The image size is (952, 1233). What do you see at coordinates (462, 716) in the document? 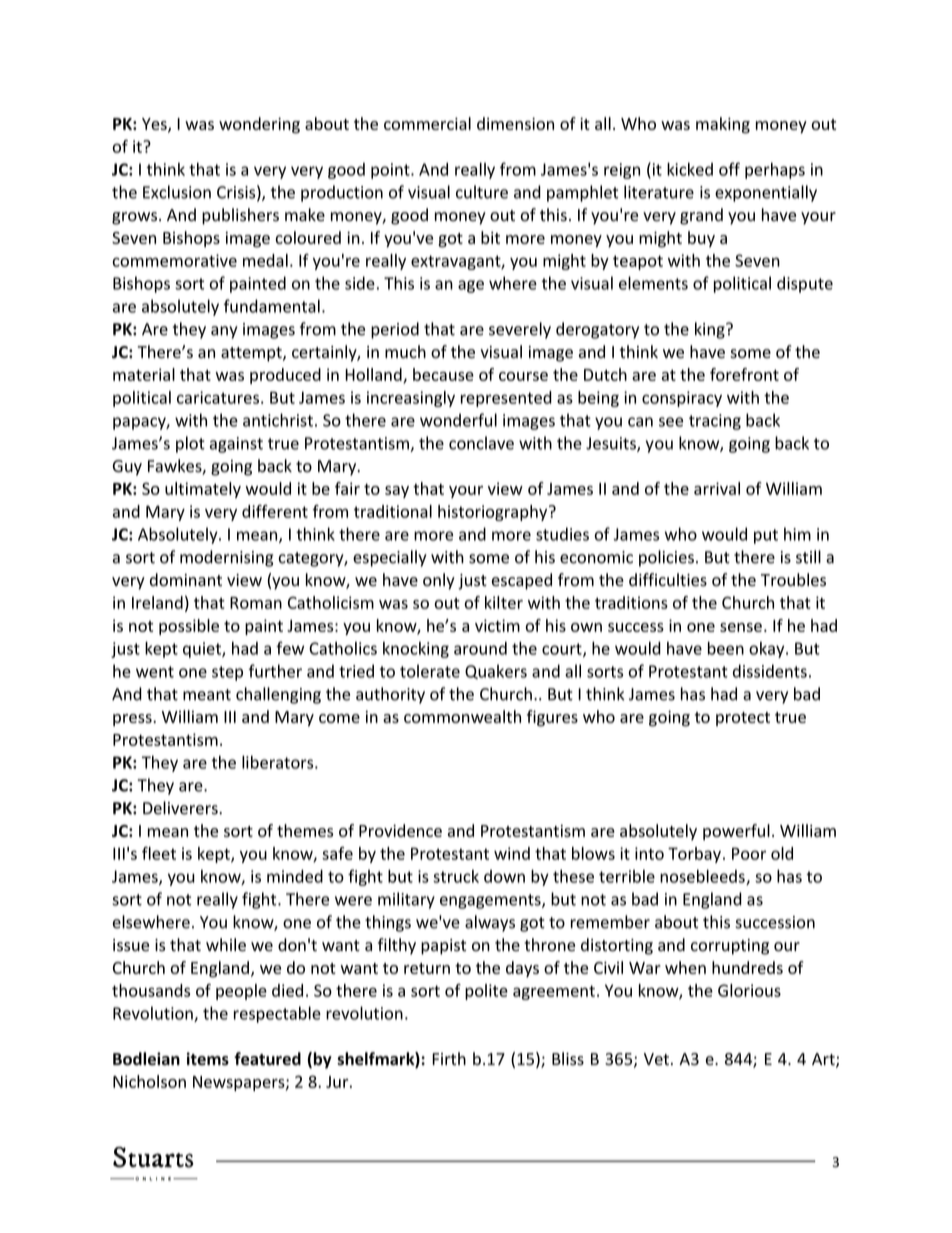
I see `commonwealth` at bounding box center [462, 716].
